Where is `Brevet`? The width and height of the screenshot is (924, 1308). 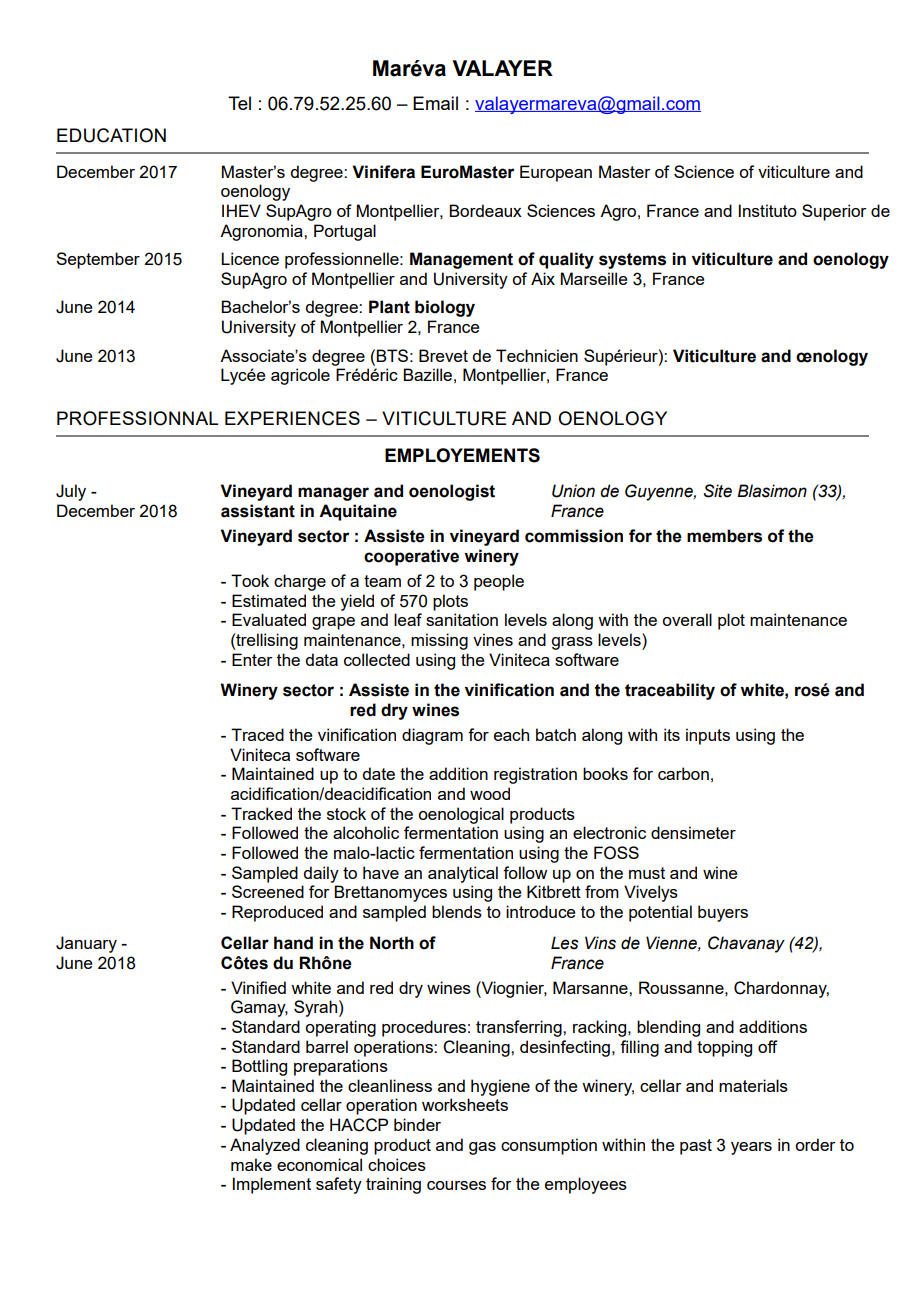
Brevet is located at coordinates (443, 355).
